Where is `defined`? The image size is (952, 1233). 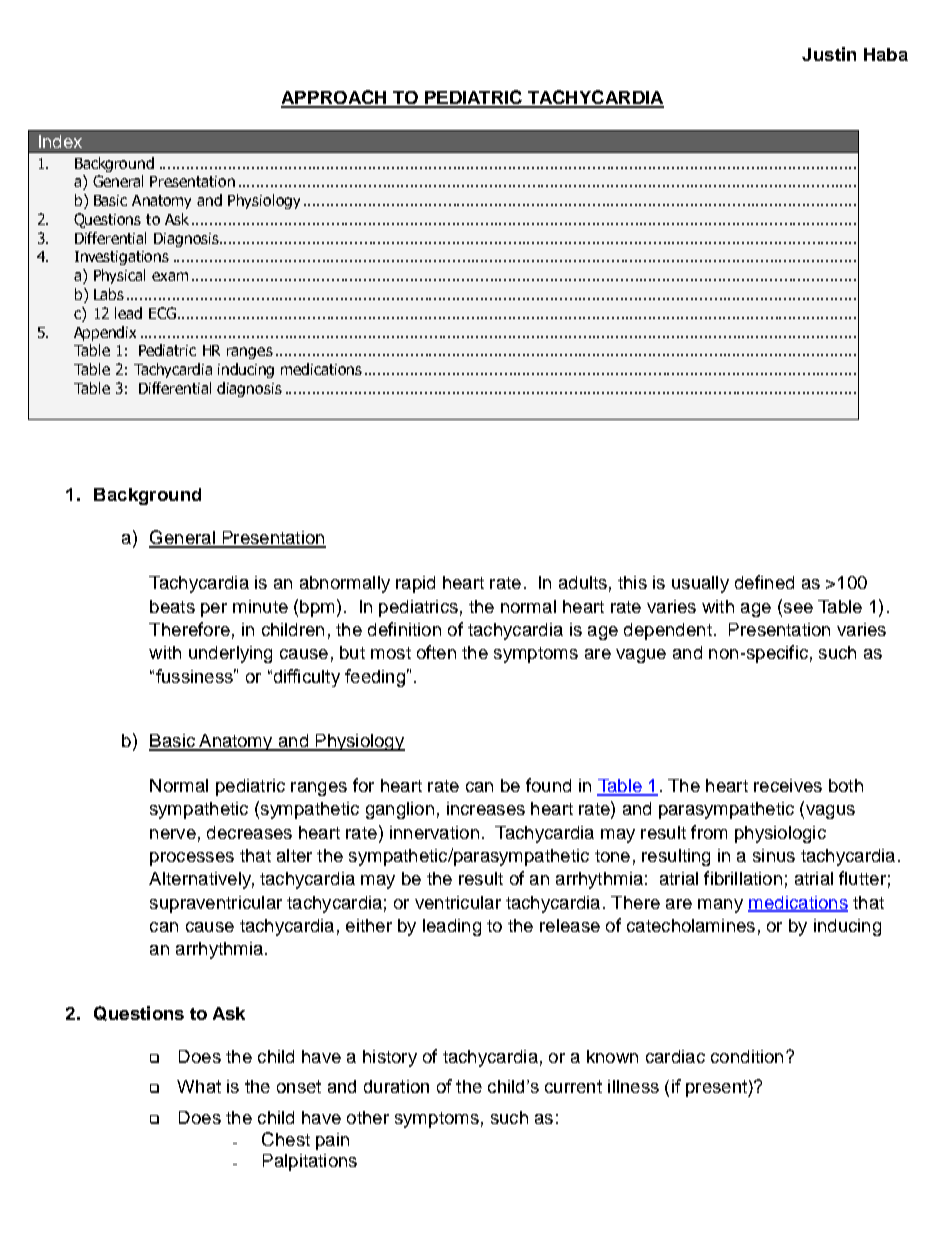
defined is located at coordinates (764, 582).
